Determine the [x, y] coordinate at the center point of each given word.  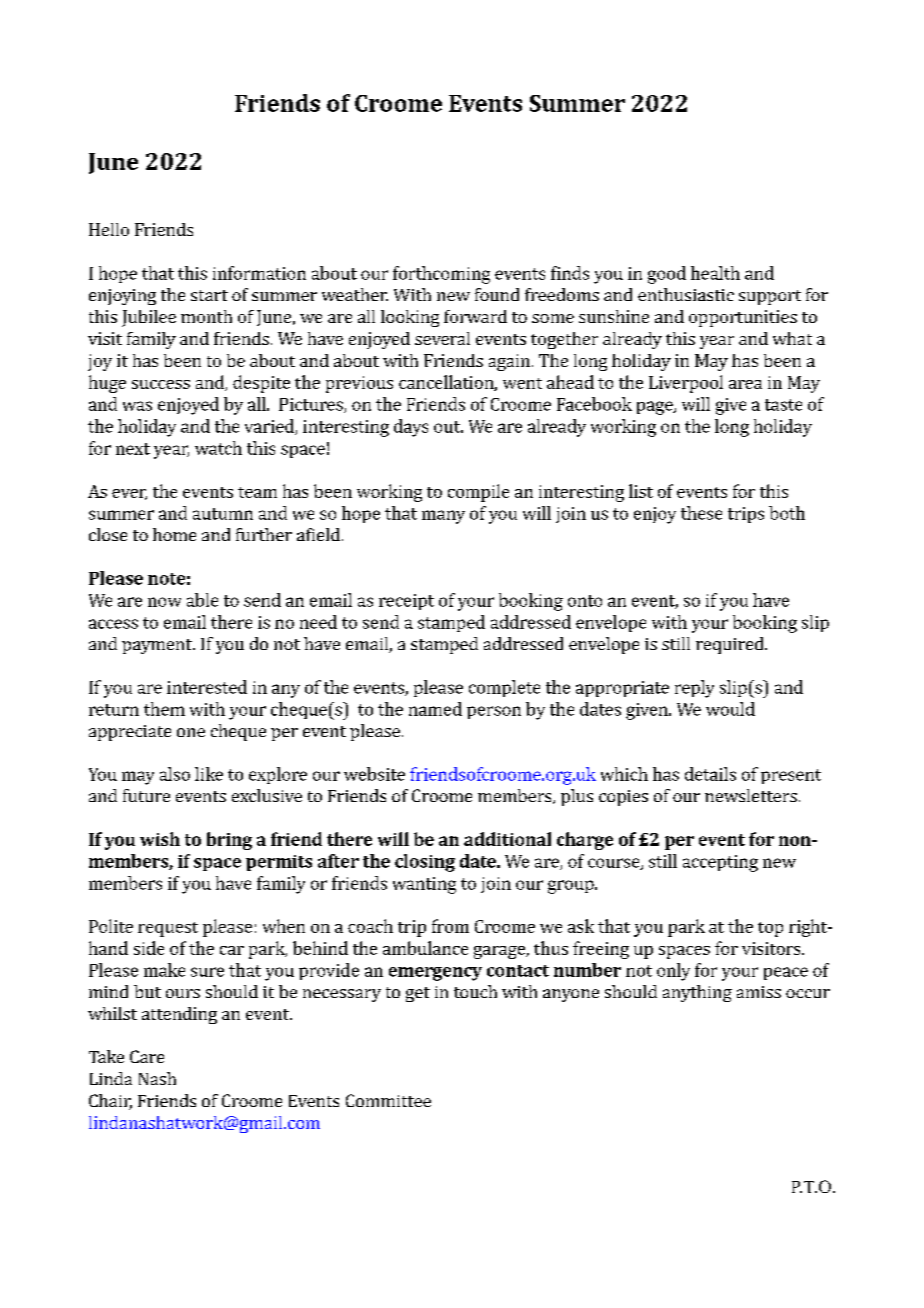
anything [697, 993]
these [701, 513]
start [209, 295]
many [443, 517]
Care [147, 1056]
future [146, 795]
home [174, 534]
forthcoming [441, 275]
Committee [388, 1100]
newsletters [751, 795]
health [715, 273]
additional [507, 839]
